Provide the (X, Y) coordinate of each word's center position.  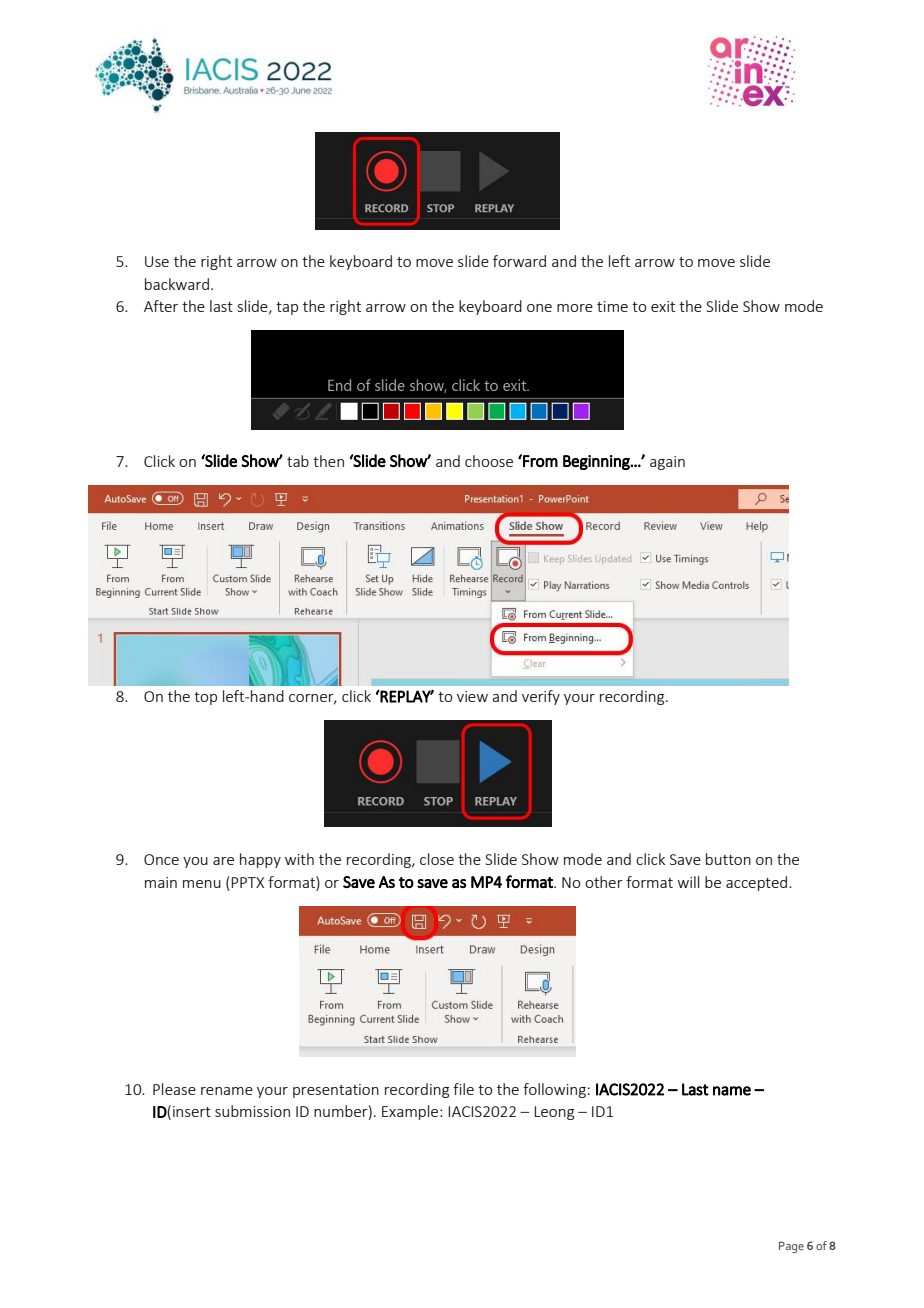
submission (252, 1111)
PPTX (247, 882)
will (688, 882)
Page (791, 1247)
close (437, 859)
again (667, 463)
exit (663, 306)
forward (519, 261)
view (472, 696)
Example (411, 1112)
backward (177, 284)
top (205, 698)
